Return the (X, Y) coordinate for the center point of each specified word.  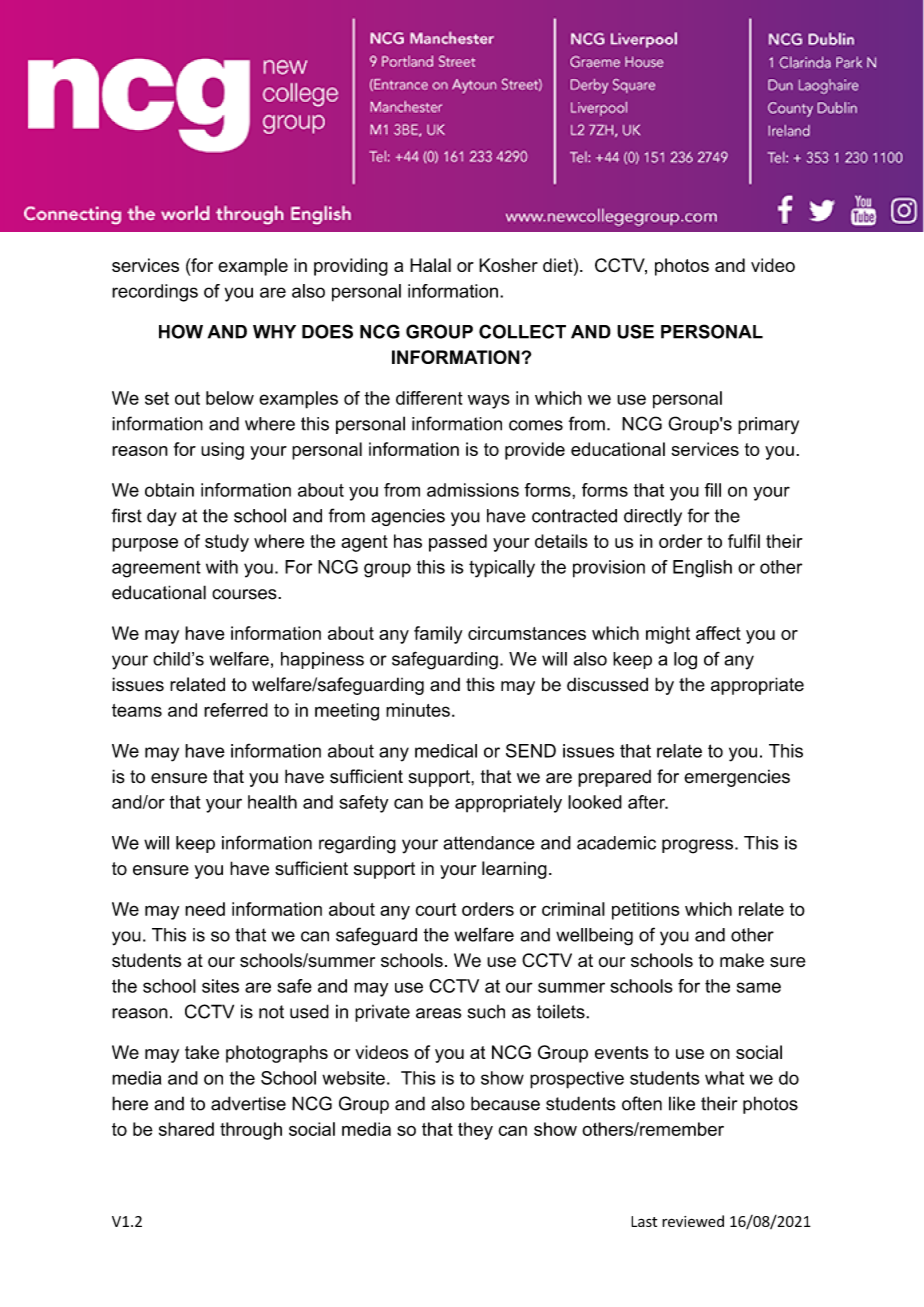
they (475, 1131)
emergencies (737, 778)
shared (186, 1129)
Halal (430, 265)
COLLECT (522, 331)
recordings (155, 293)
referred (236, 710)
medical (446, 751)
